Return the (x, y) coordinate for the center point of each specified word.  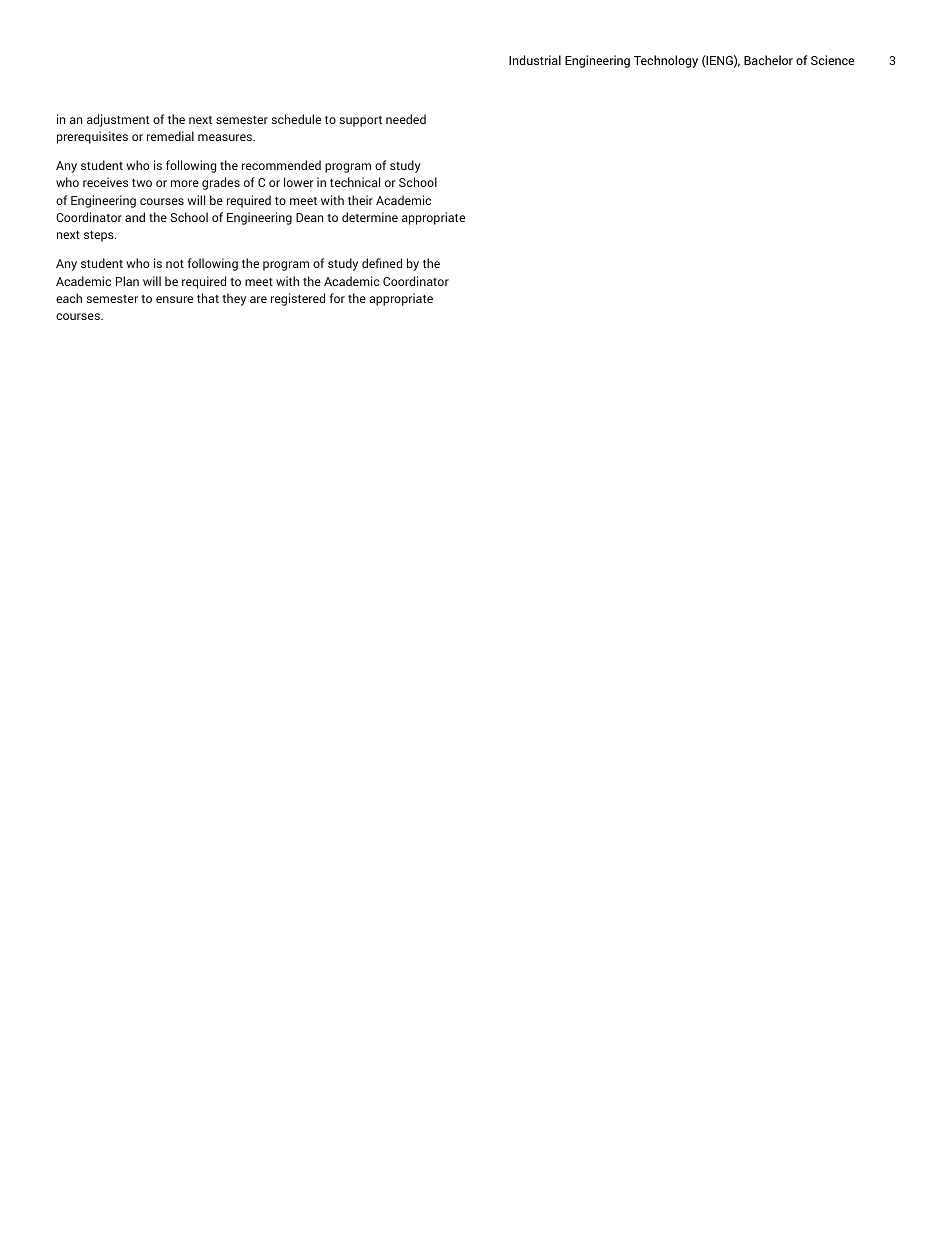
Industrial (535, 60)
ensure (174, 299)
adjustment (118, 120)
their (360, 200)
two (142, 183)
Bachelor (768, 60)
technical (355, 182)
